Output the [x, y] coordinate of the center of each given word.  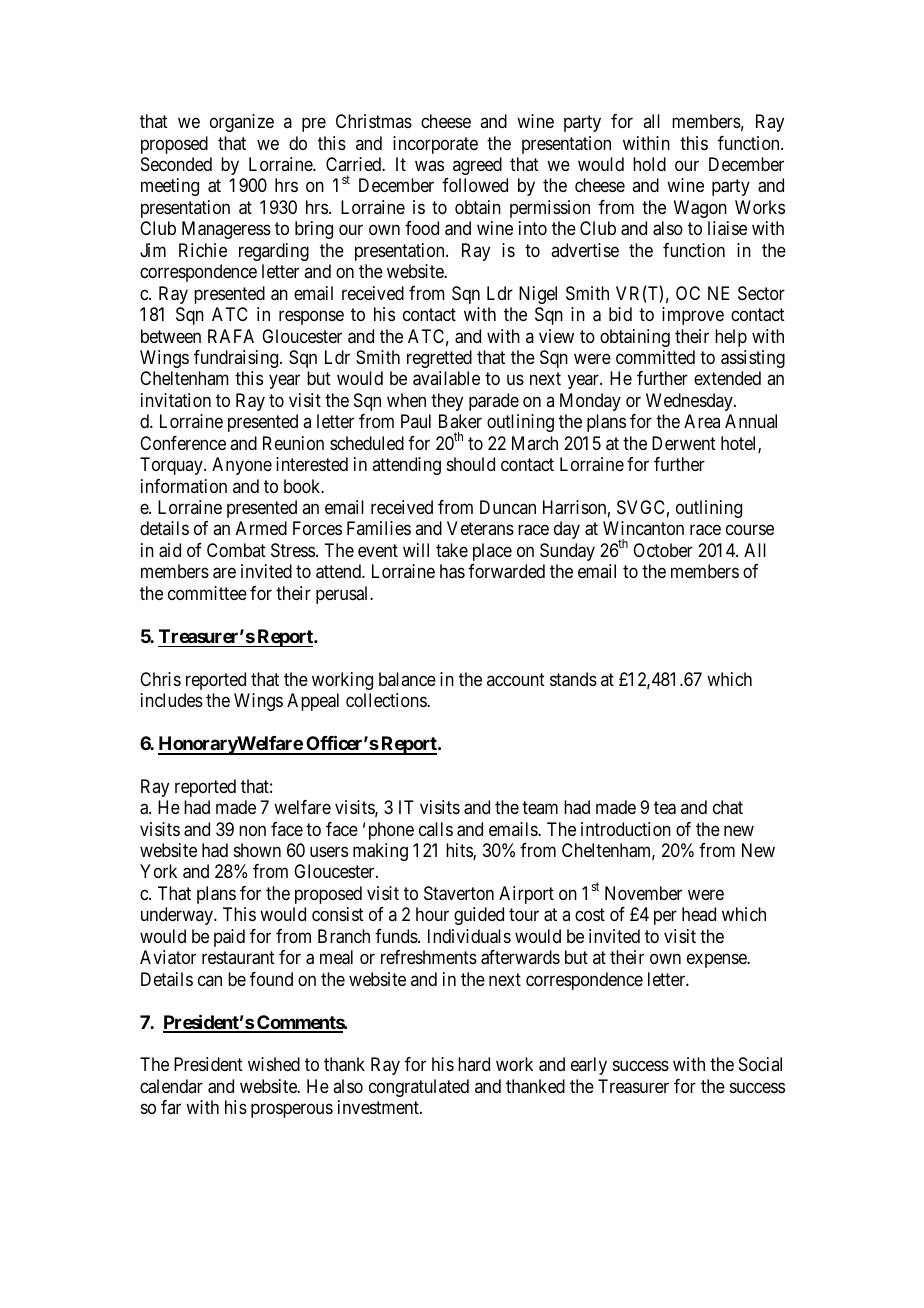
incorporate [435, 145]
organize [242, 123]
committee [207, 593]
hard [474, 1064]
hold [649, 164]
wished [274, 1064]
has [452, 571]
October [663, 550]
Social [760, 1064]
